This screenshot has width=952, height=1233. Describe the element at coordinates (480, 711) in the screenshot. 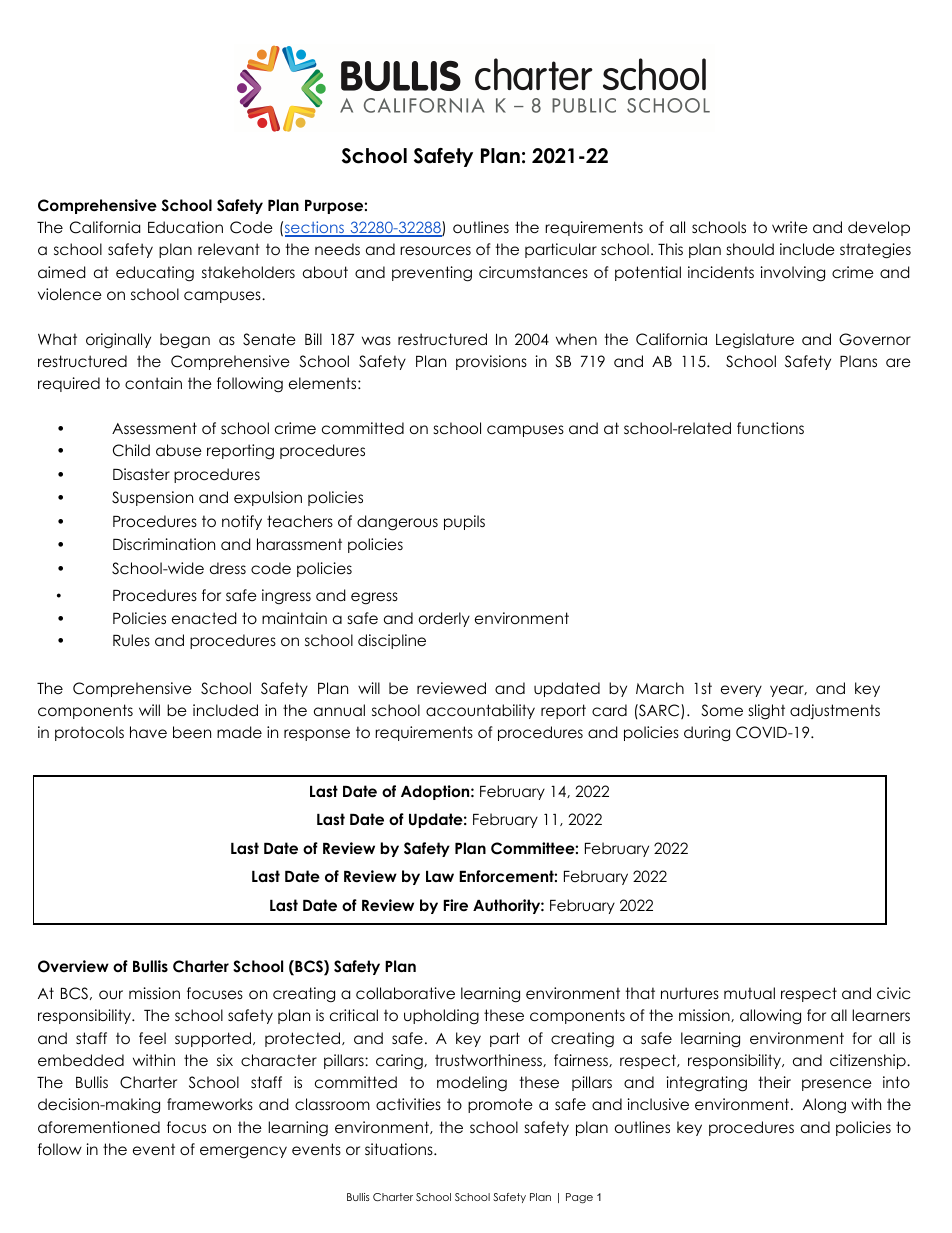

I see `accountability` at that location.
